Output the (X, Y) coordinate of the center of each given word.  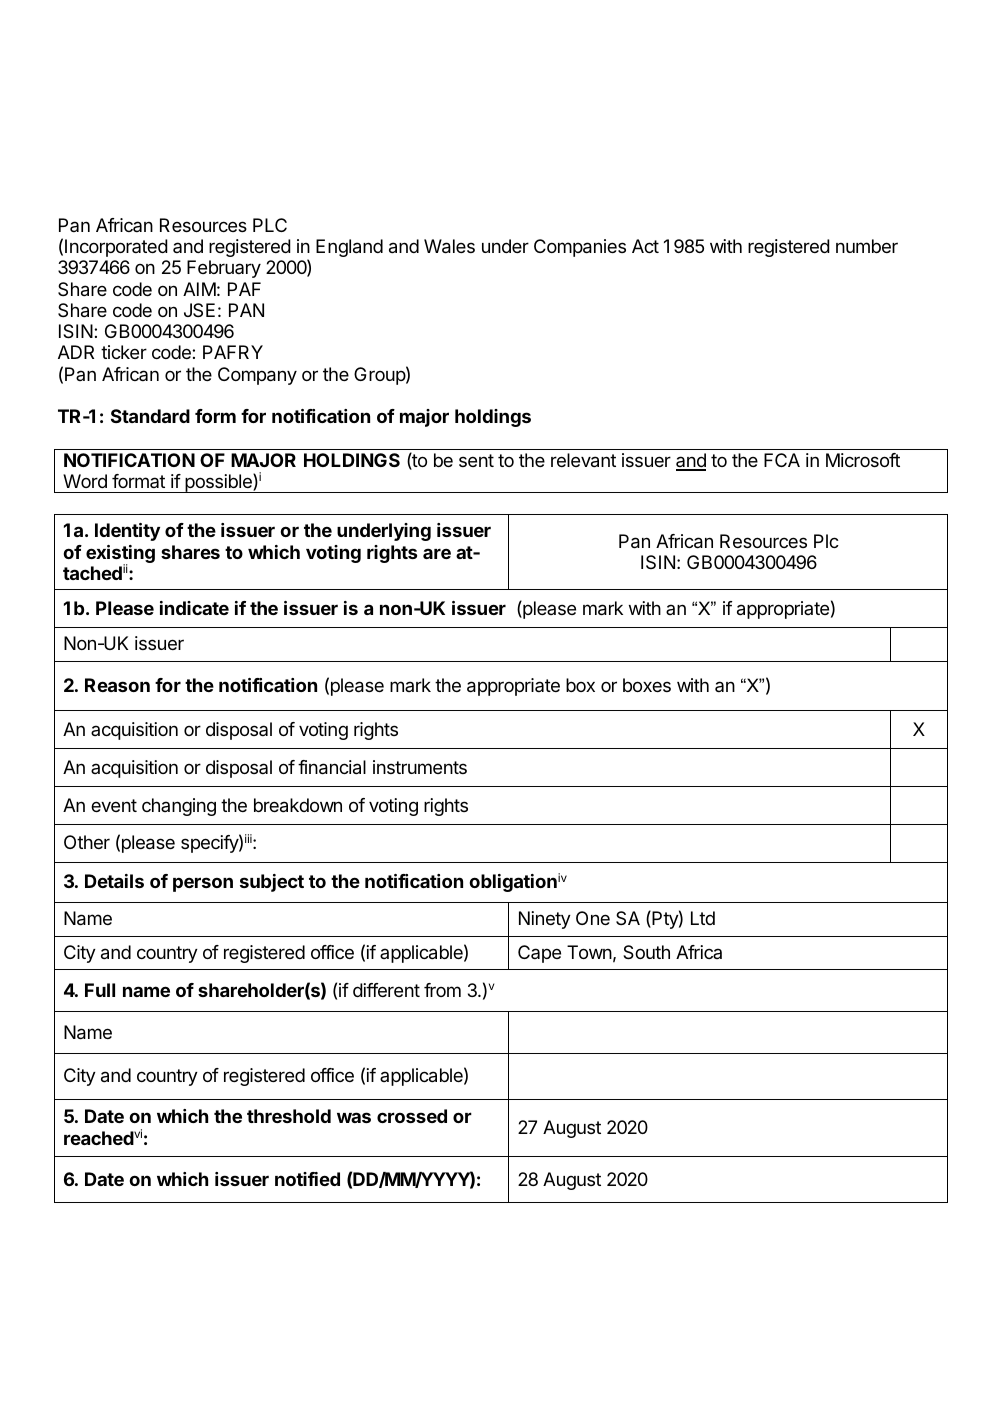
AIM (199, 289)
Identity (127, 532)
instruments (420, 767)
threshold (289, 1116)
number (867, 246)
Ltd (703, 918)
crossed (412, 1116)
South (646, 952)
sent (476, 460)
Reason (117, 685)
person (203, 884)
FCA (782, 460)
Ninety (545, 920)
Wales (449, 246)
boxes (647, 685)
